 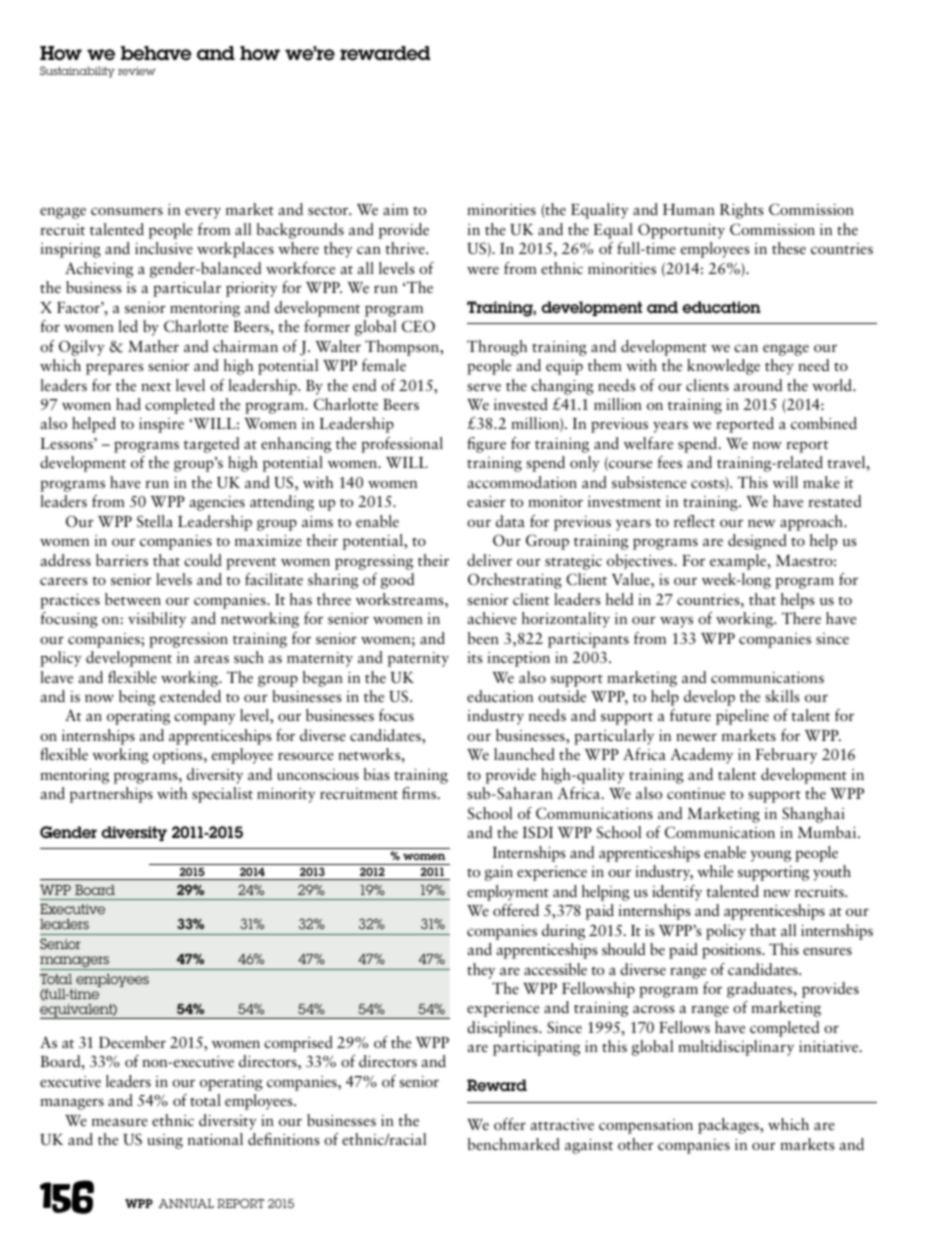 What do you see at coordinates (186, 1203) in the page?
I see `ANNUAL` at bounding box center [186, 1203].
